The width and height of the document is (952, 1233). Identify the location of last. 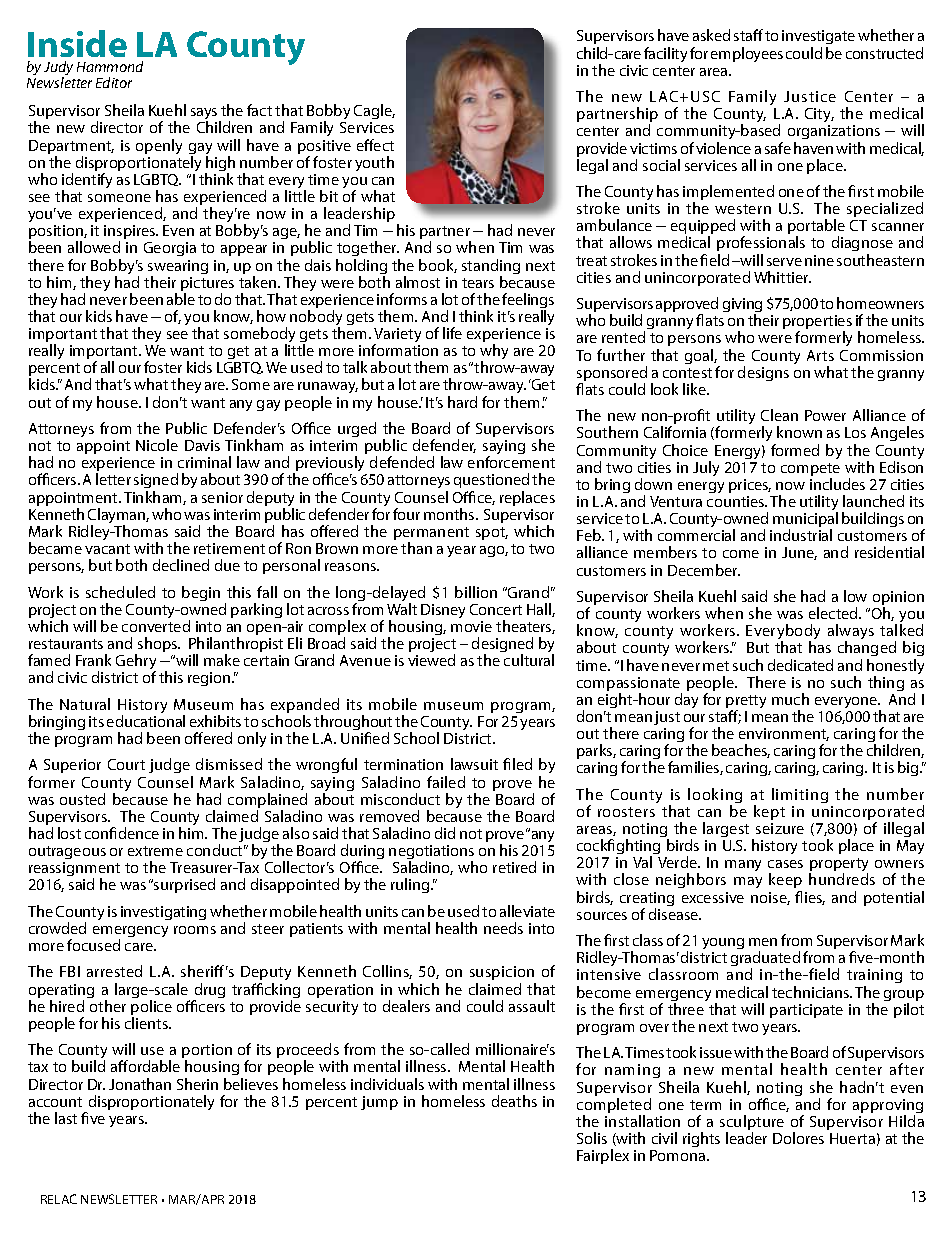
(66, 1118).
